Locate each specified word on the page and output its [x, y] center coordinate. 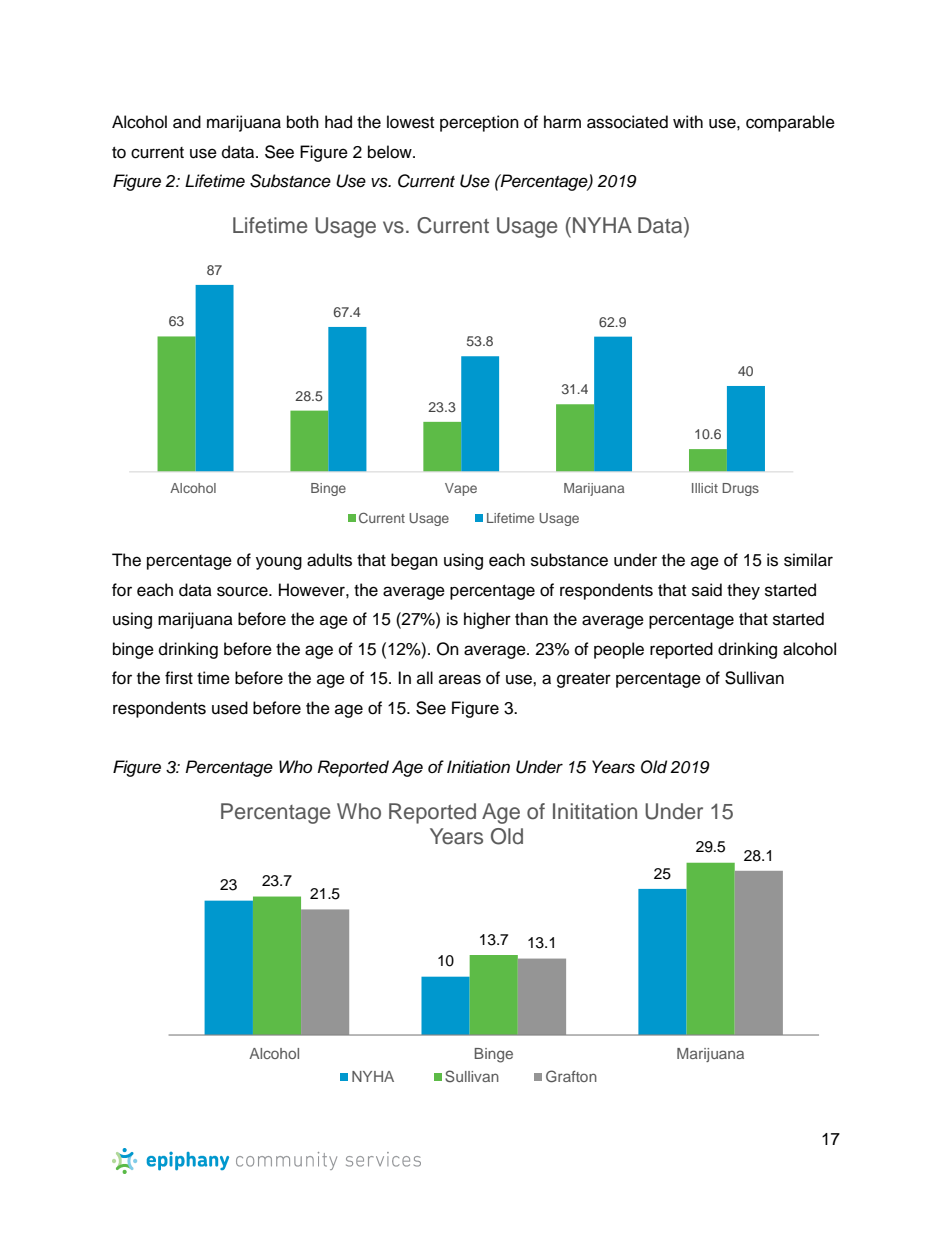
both [303, 122]
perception [479, 123]
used [230, 708]
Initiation [478, 767]
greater [584, 680]
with [688, 121]
